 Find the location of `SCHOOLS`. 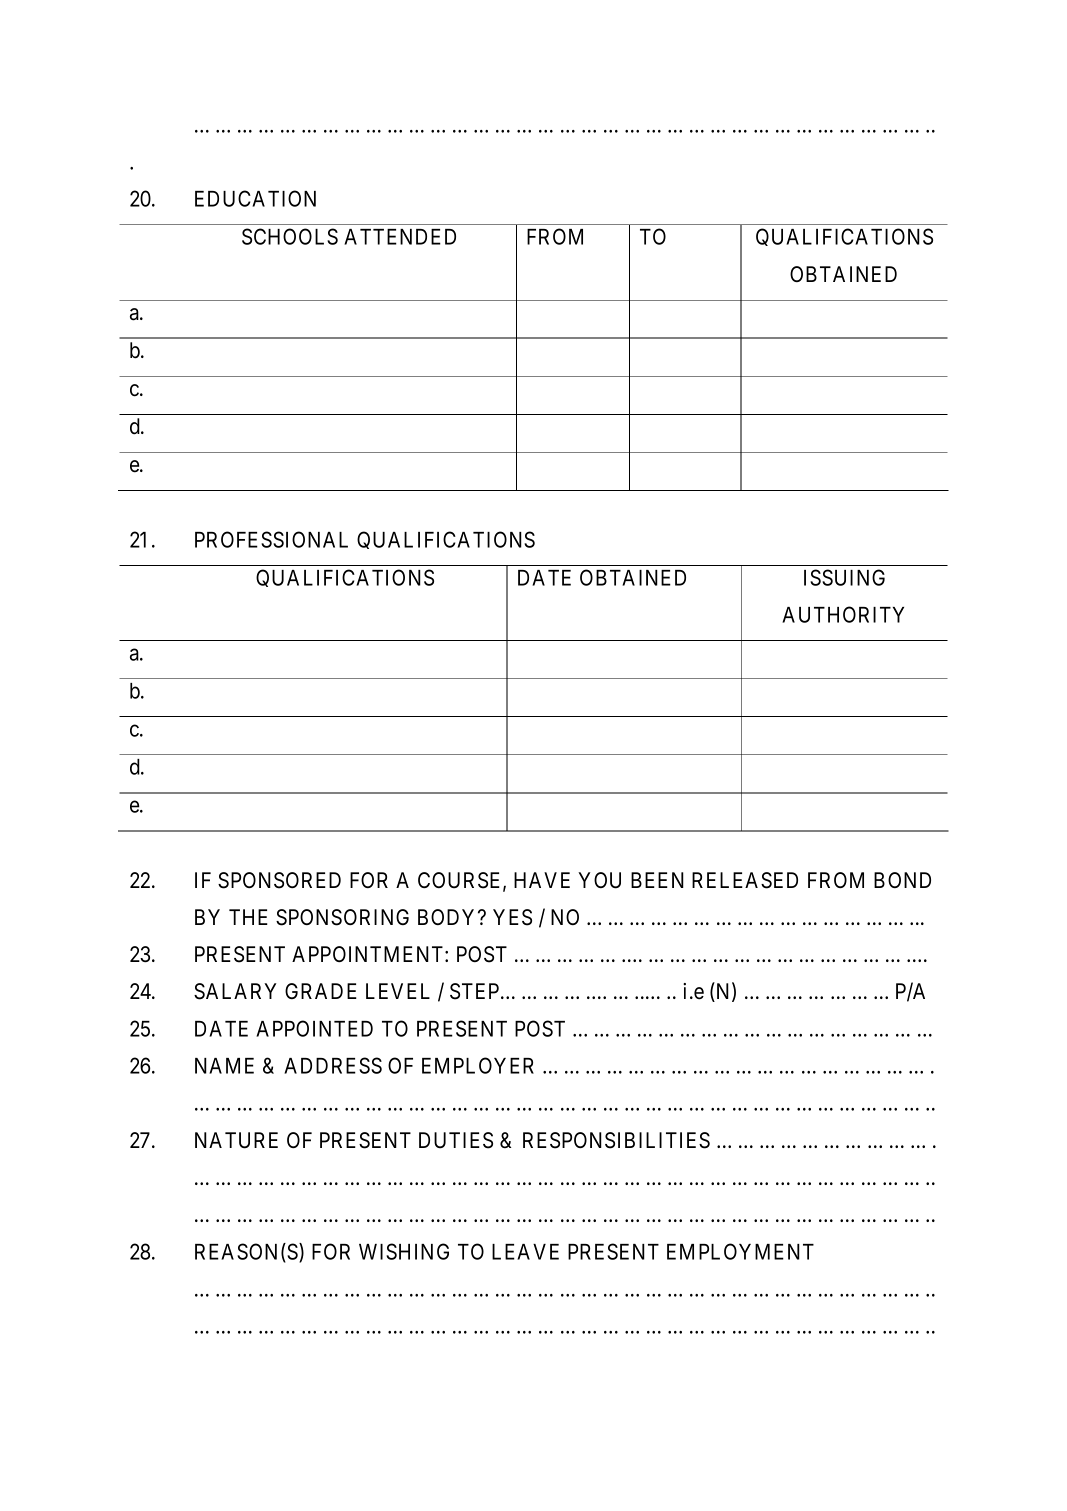

SCHOOLS is located at coordinates (290, 236).
